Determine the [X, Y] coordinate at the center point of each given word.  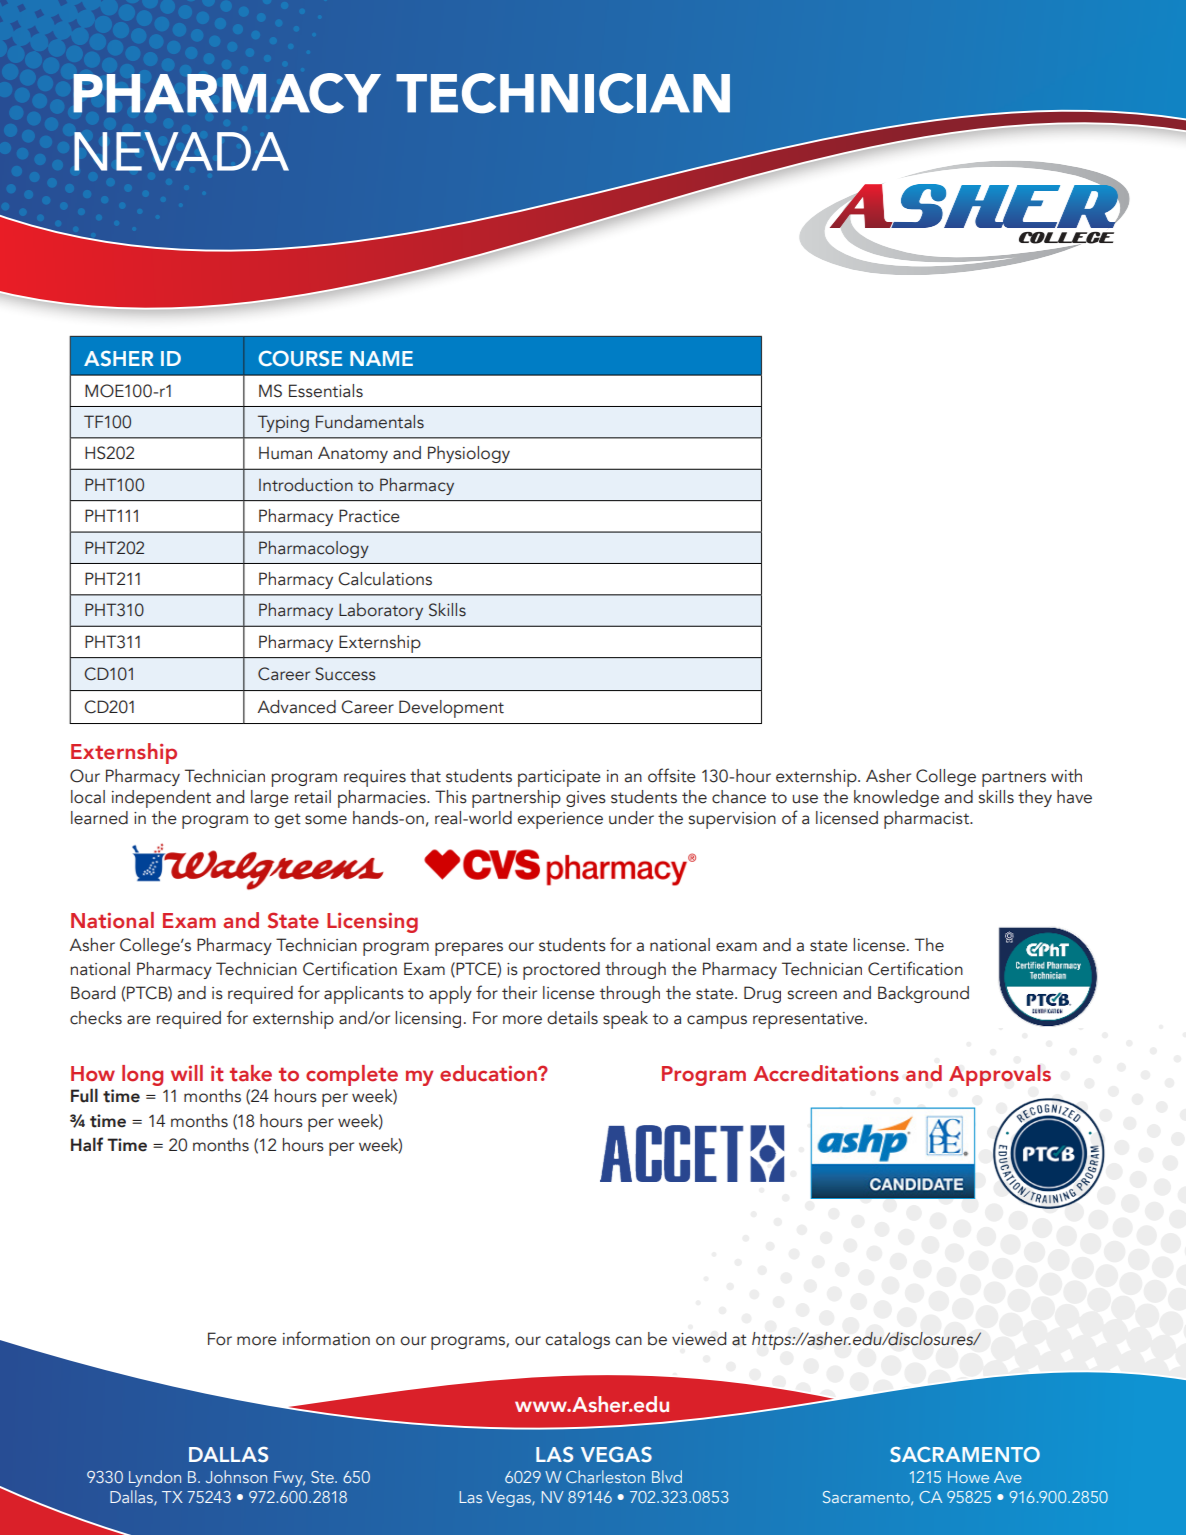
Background [923, 994]
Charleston [605, 1476]
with [1066, 776]
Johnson [236, 1476]
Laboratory [381, 611]
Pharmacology [314, 549]
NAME [381, 358]
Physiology [469, 454]
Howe [968, 1477]
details [572, 1018]
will [187, 1073]
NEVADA [181, 151]
